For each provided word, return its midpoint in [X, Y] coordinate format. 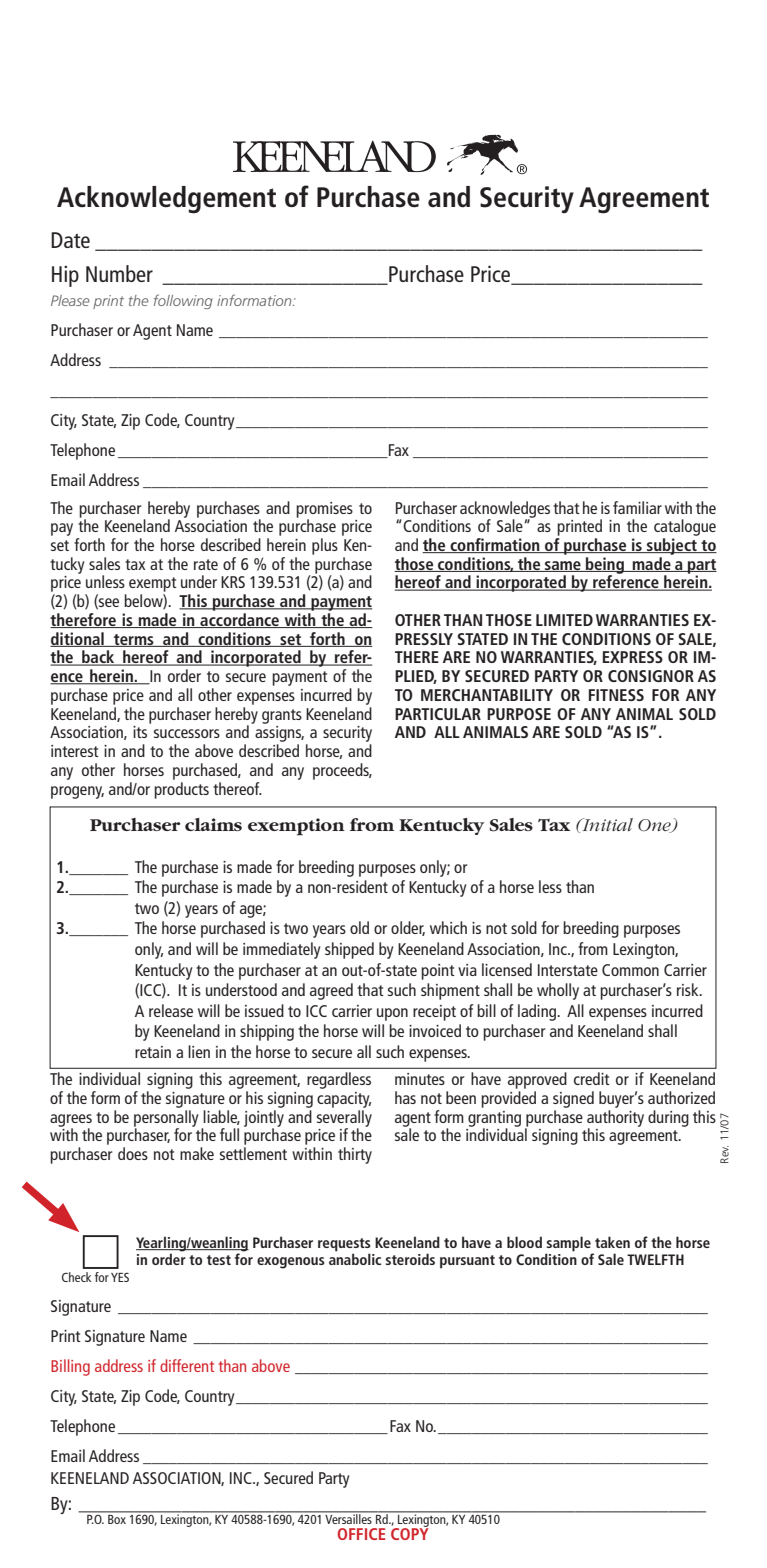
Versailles [348, 1517]
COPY [410, 1533]
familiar [637, 507]
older [408, 928]
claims [213, 824]
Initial [606, 824]
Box [117, 1518]
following [183, 301]
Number [119, 273]
